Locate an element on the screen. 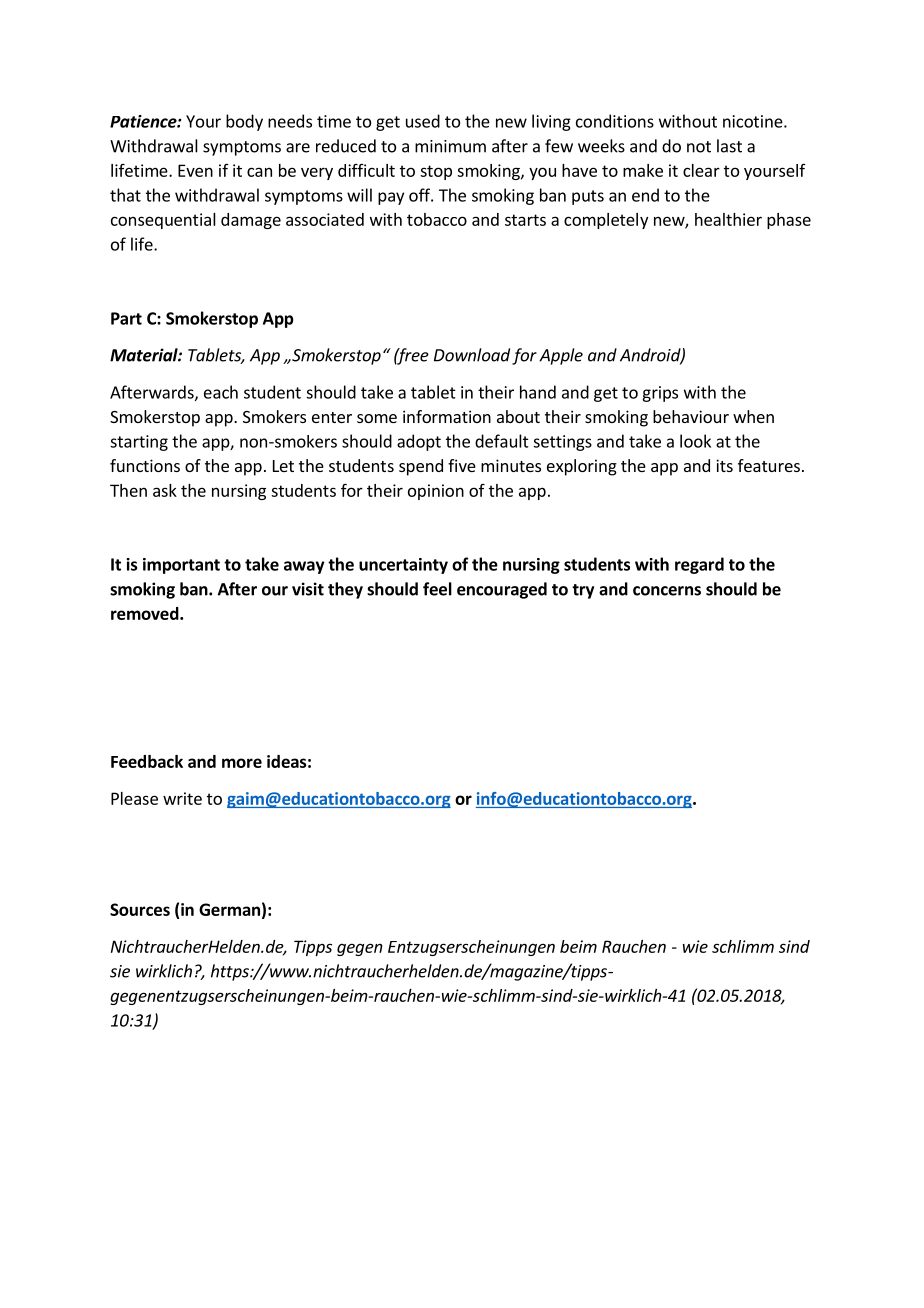  not is located at coordinates (699, 147).
